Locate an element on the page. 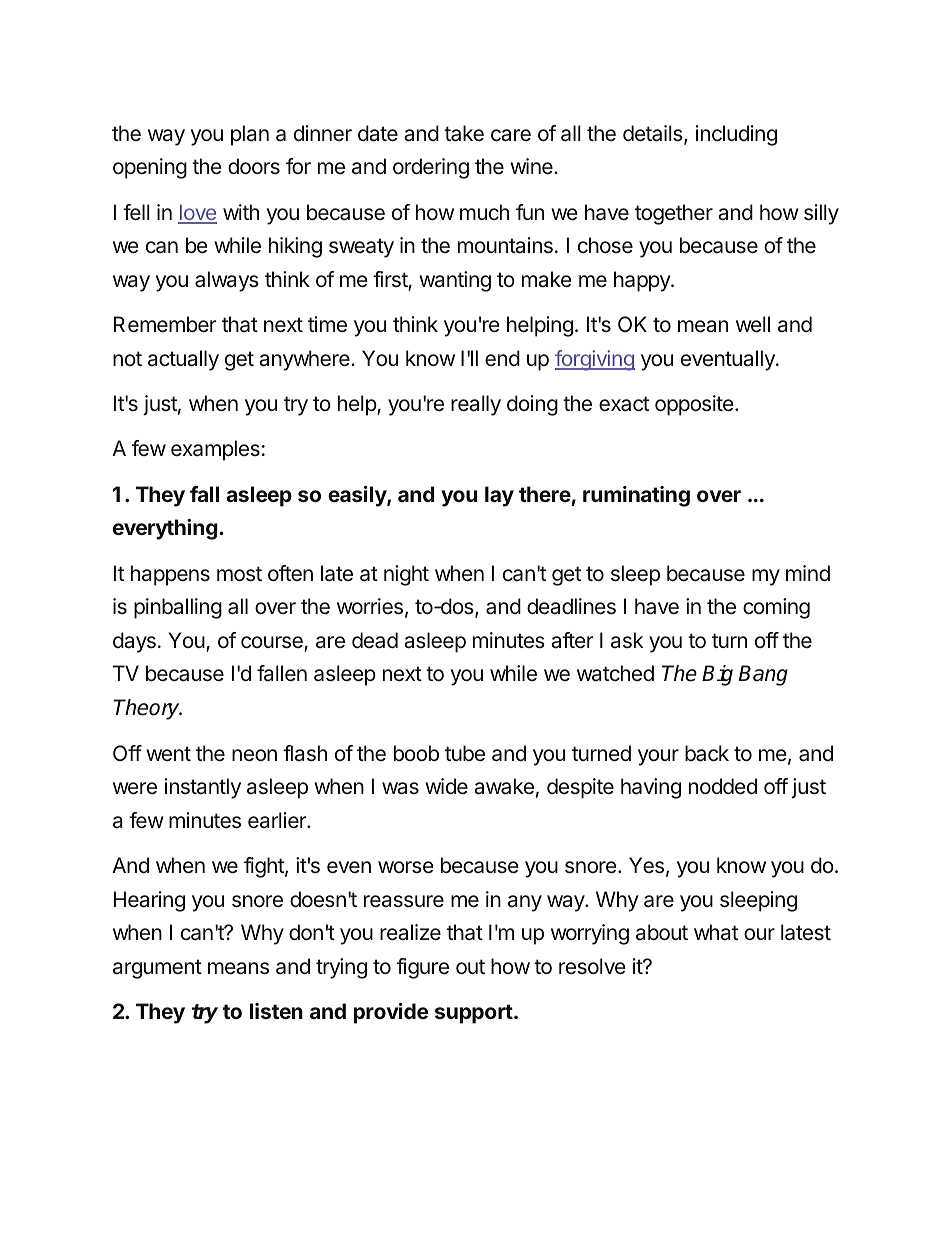 This page has width=952, height=1233. including is located at coordinates (736, 135).
